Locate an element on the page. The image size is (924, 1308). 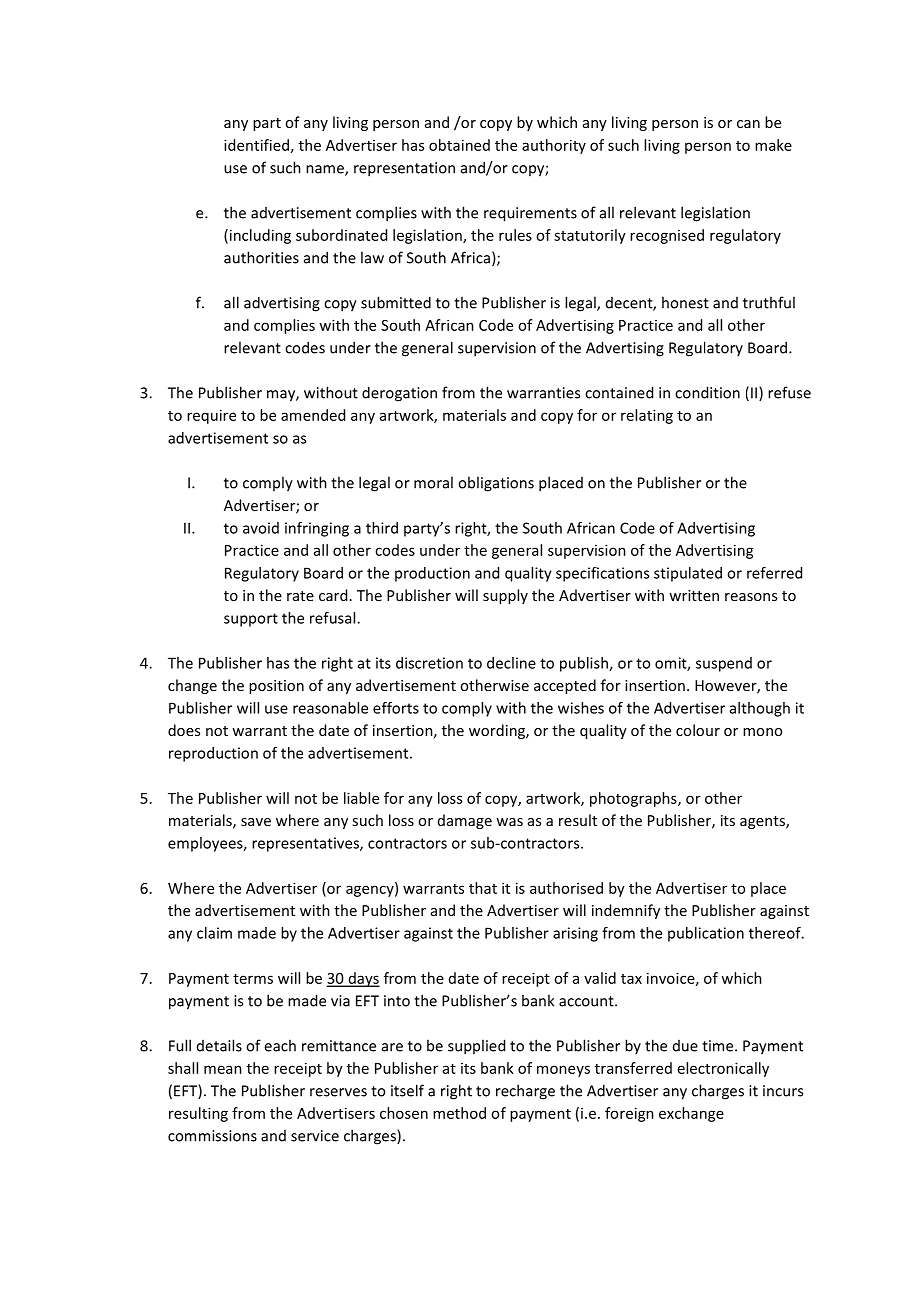
amended is located at coordinates (313, 415).
